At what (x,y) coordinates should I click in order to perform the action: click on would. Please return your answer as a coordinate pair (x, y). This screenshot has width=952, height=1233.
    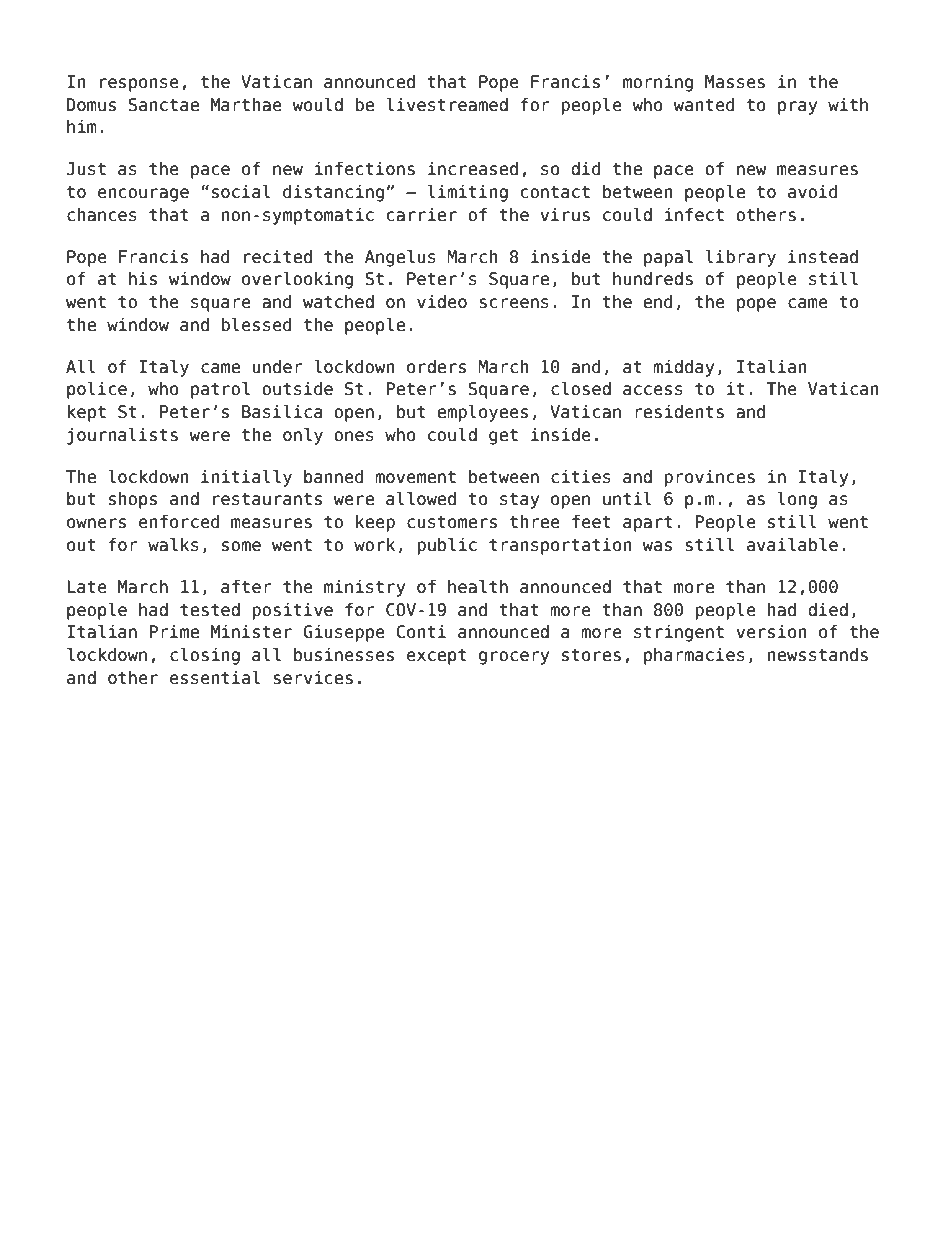
    Looking at the image, I should click on (317, 105).
